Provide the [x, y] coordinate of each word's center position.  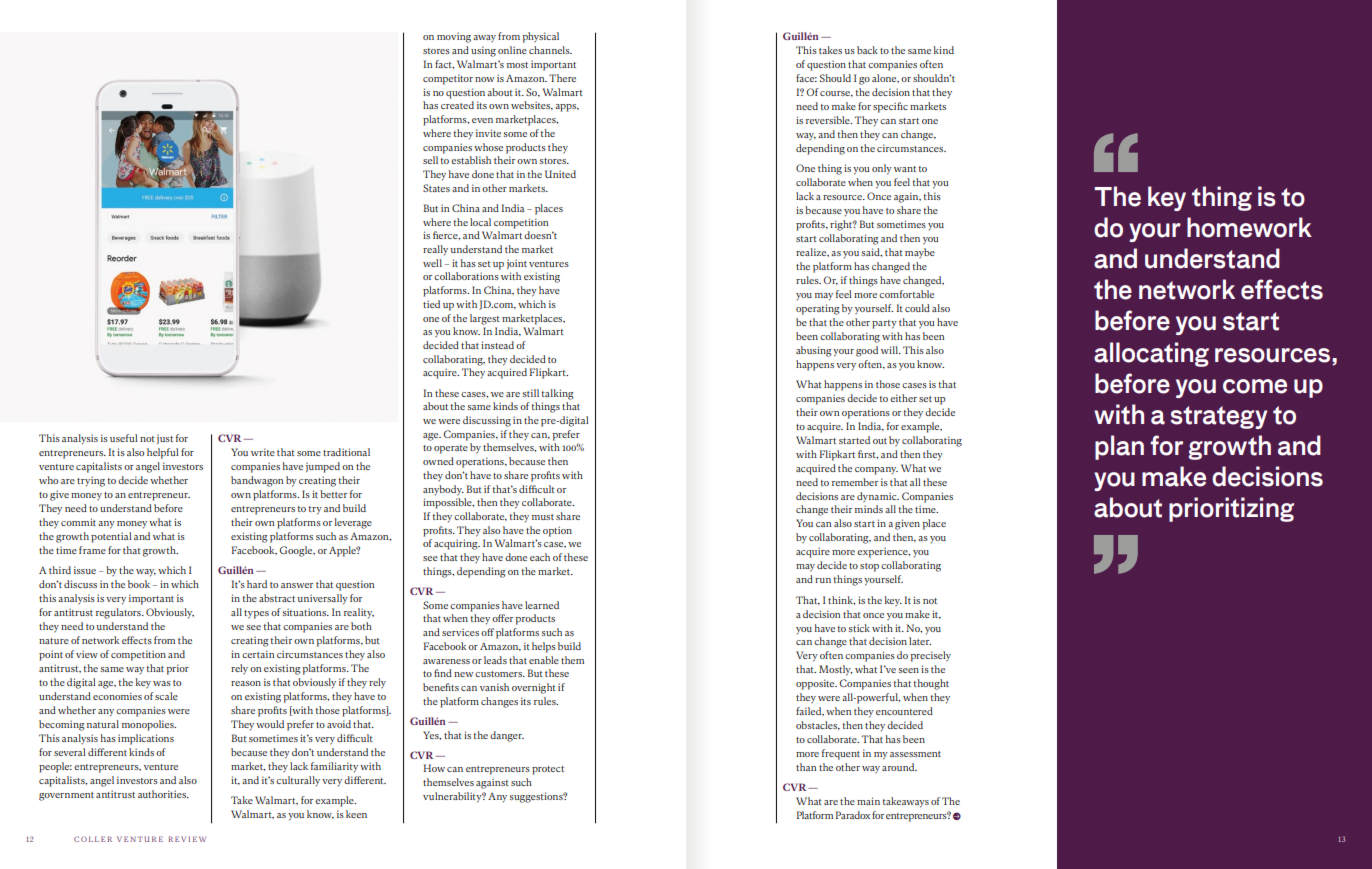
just [165, 439]
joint [517, 264]
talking [557, 394]
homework [1249, 227]
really [435, 250]
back [867, 50]
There [562, 78]
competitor [448, 79]
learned [542, 605]
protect [548, 770]
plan [1119, 447]
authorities [163, 794]
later [920, 641]
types [256, 614]
